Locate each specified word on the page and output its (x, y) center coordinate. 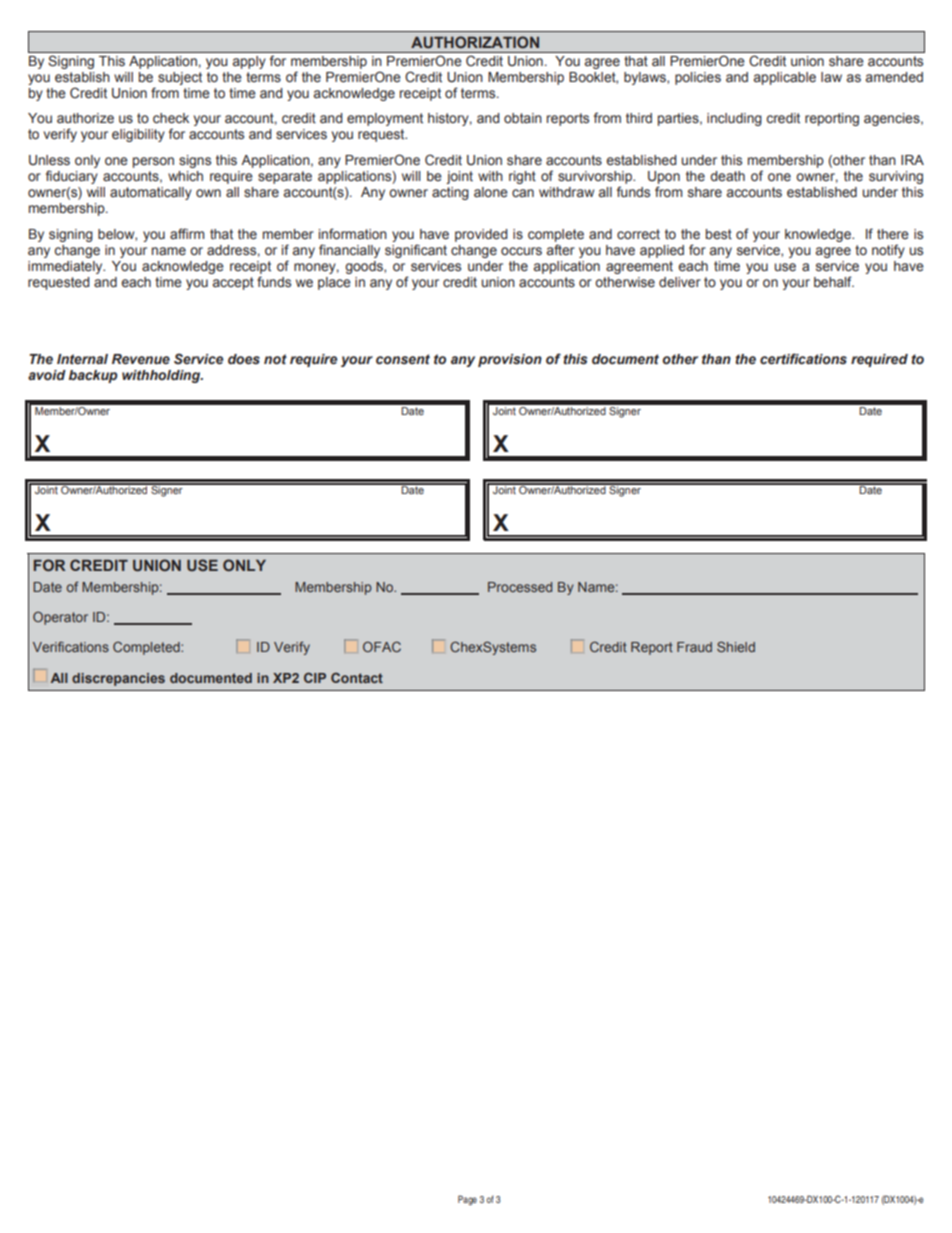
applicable (785, 78)
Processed (520, 587)
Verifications (71, 646)
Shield (736, 646)
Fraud (694, 647)
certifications (803, 359)
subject (180, 78)
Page (467, 1200)
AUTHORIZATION (475, 42)
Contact (357, 677)
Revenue (141, 359)
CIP (315, 677)
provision (510, 360)
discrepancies (118, 679)
